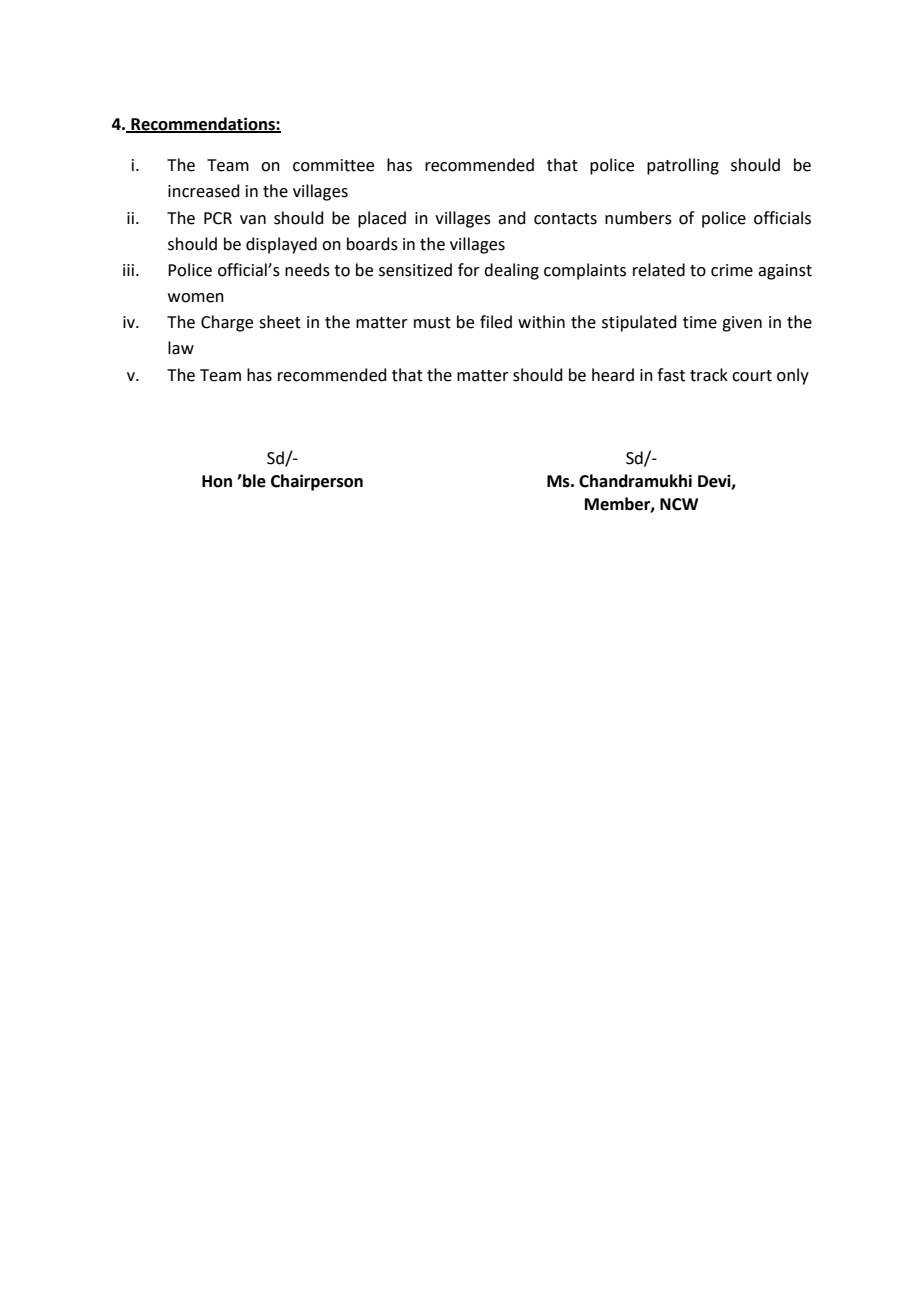 The height and width of the document is (1308, 924). What do you see at coordinates (253, 481) in the document?
I see `ble` at bounding box center [253, 481].
